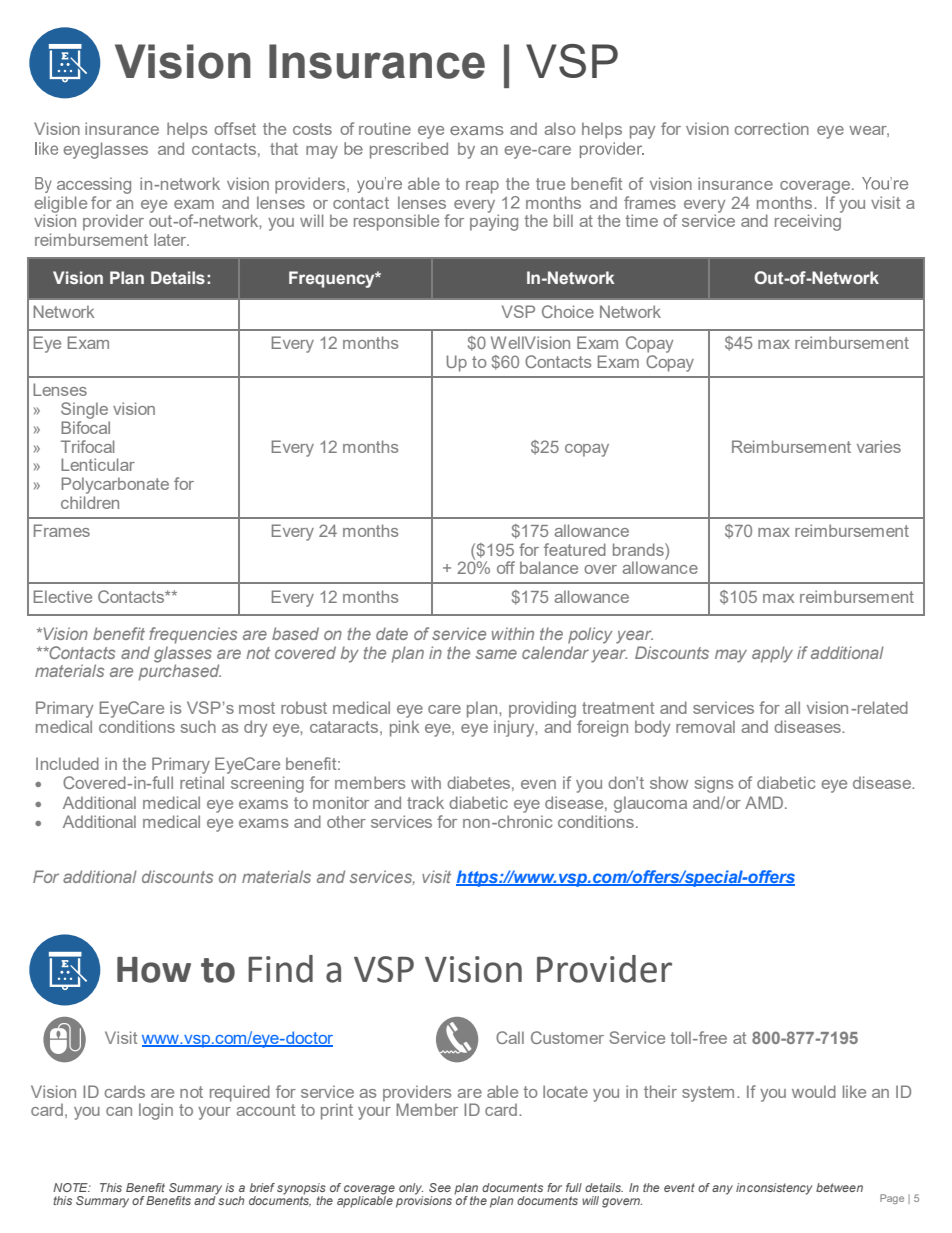  What do you see at coordinates (482, 187) in the screenshot?
I see `reap` at bounding box center [482, 187].
